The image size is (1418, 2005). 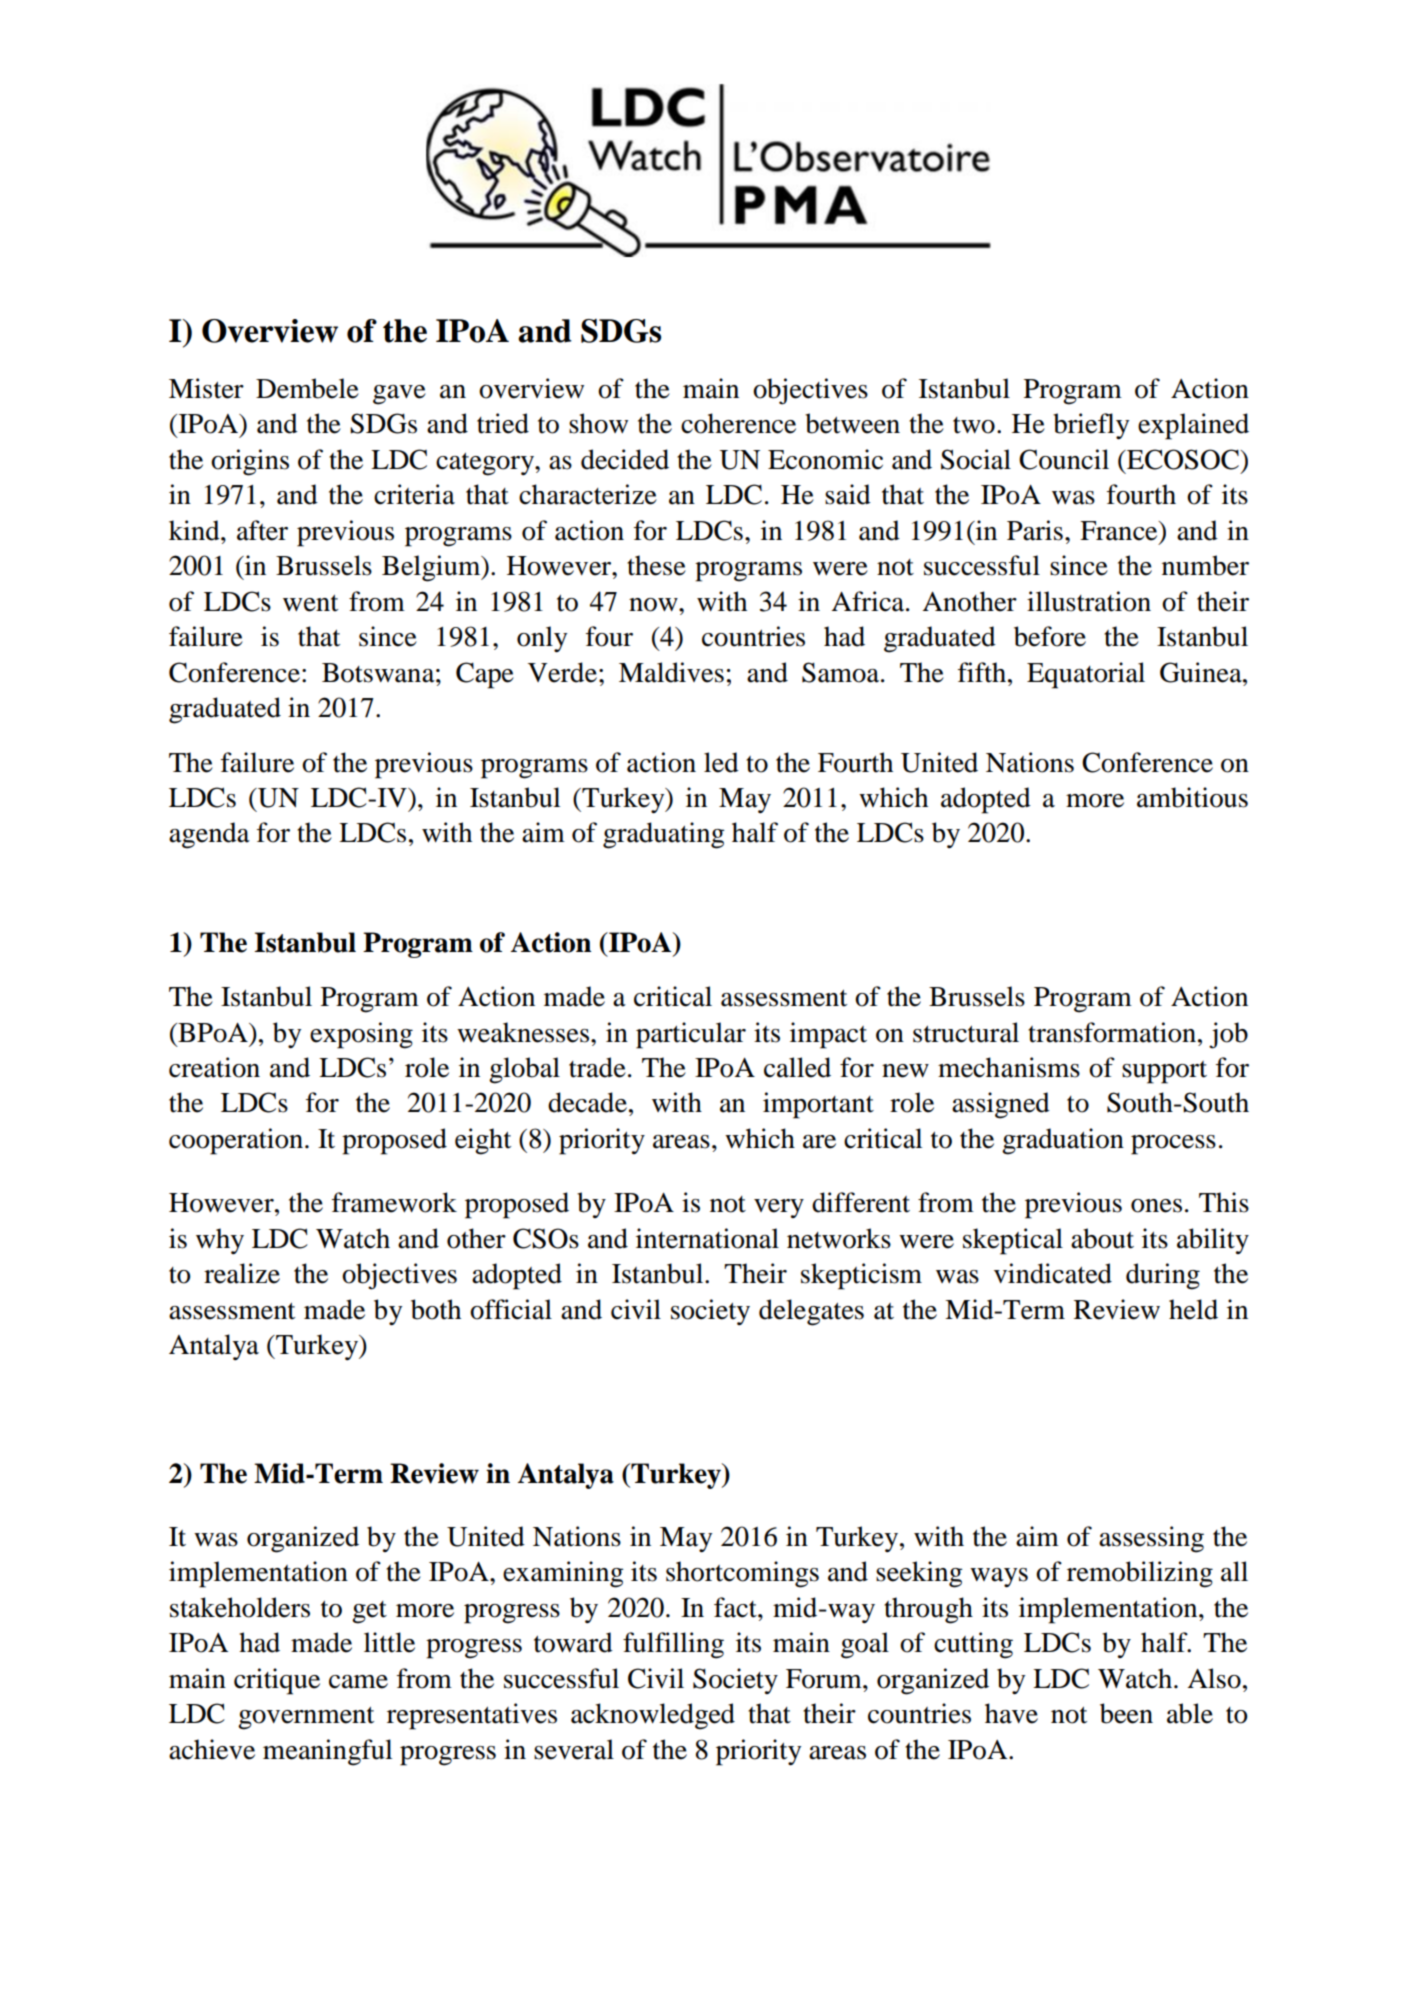 What do you see at coordinates (306, 1718) in the screenshot?
I see `government` at bounding box center [306, 1718].
